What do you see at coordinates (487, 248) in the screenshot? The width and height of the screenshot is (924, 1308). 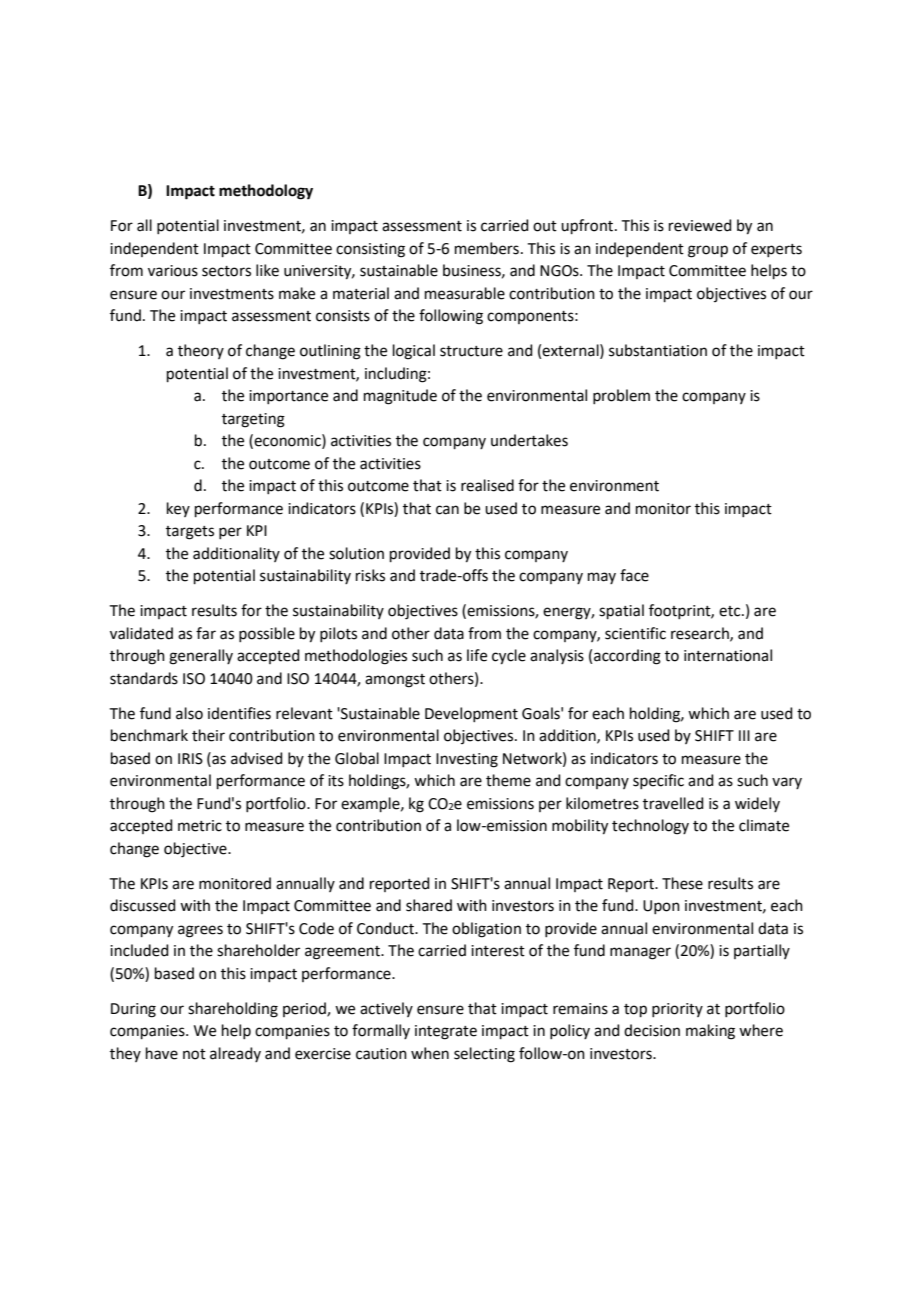 I see `members` at bounding box center [487, 248].
